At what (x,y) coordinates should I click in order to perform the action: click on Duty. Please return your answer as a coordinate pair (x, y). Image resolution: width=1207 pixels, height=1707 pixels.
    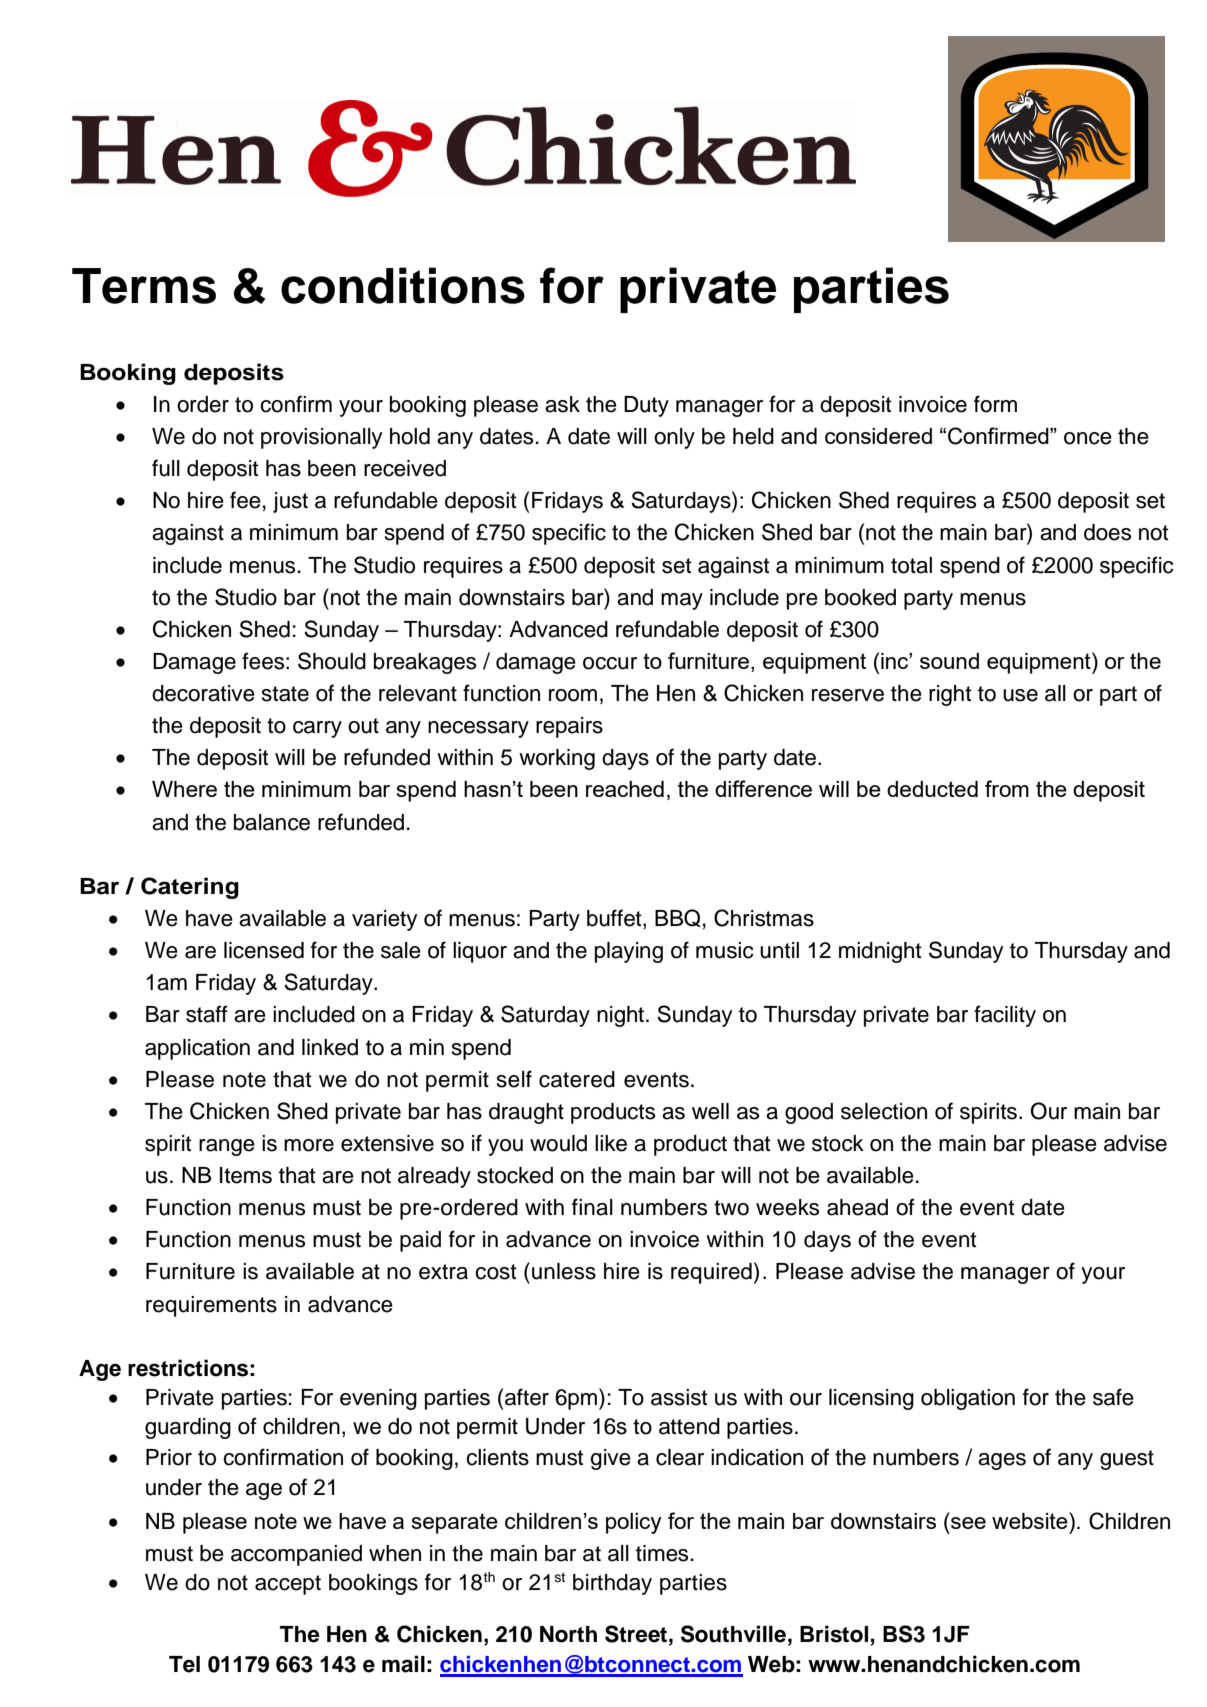
    Looking at the image, I should click on (646, 406).
